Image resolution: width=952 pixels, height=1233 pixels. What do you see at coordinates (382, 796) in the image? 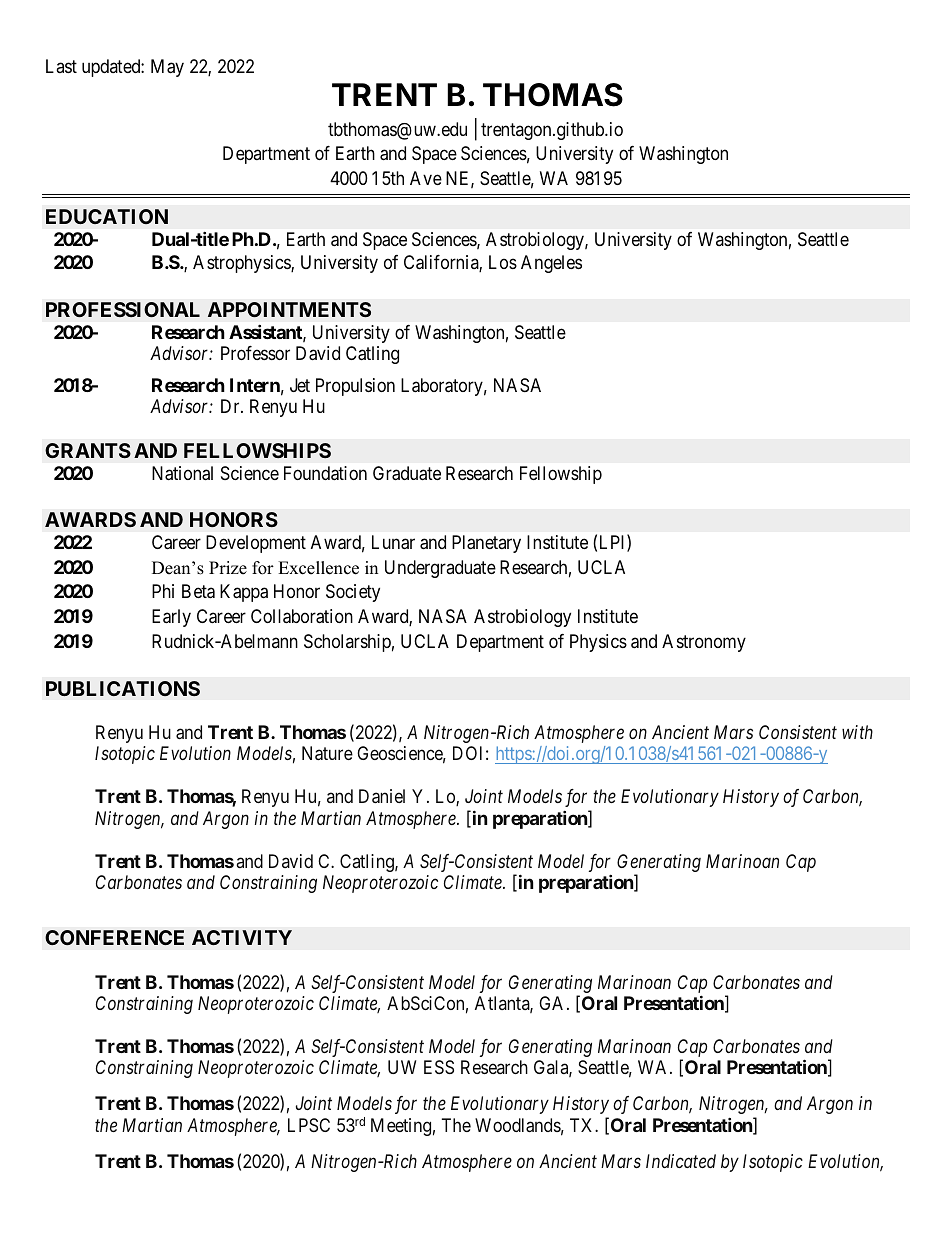
I see `Daniel` at bounding box center [382, 796].
